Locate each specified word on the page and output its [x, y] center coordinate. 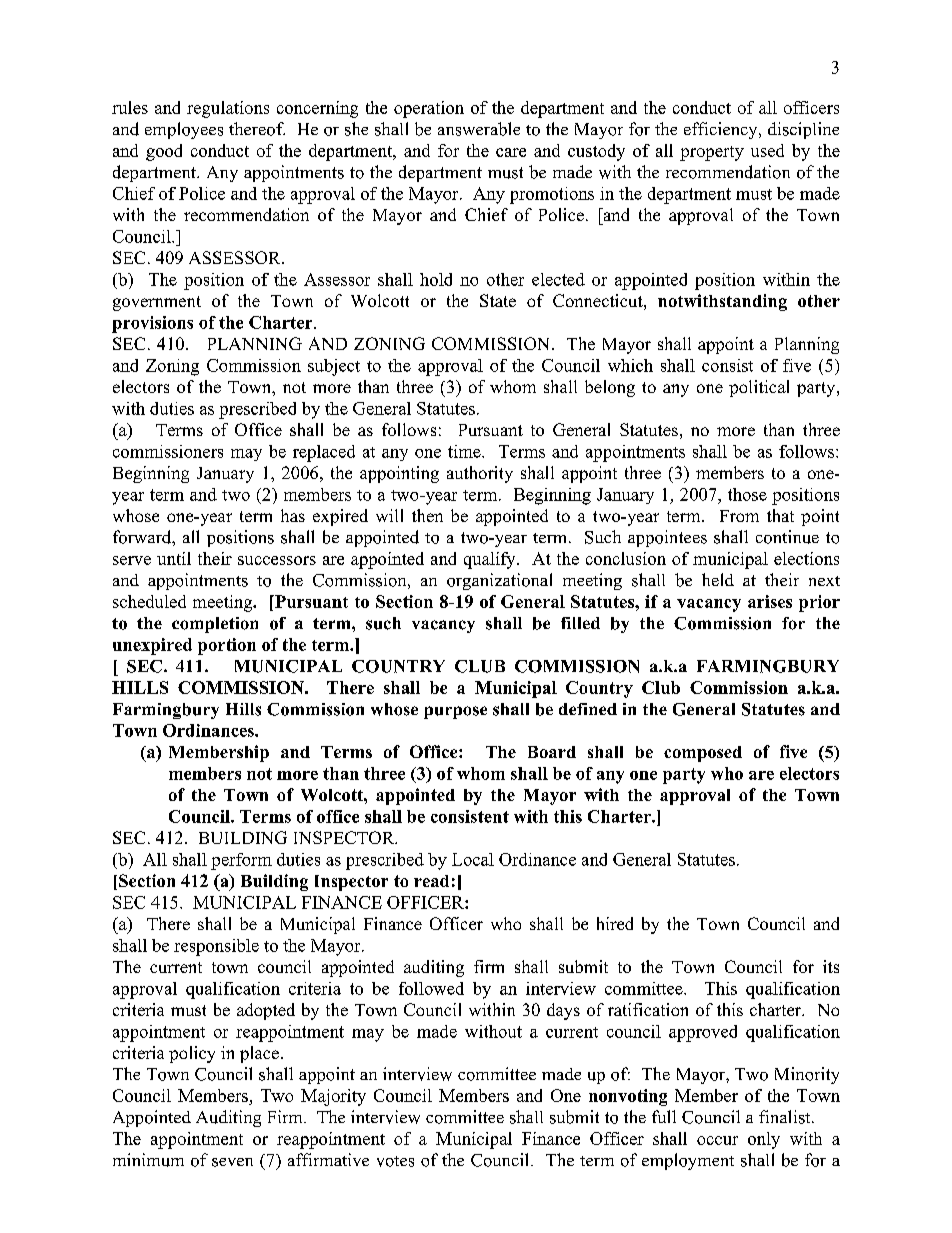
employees [184, 130]
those [747, 494]
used [767, 150]
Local [473, 859]
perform [241, 861]
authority [480, 474]
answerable [479, 129]
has [293, 515]
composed [703, 754]
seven [232, 1162]
